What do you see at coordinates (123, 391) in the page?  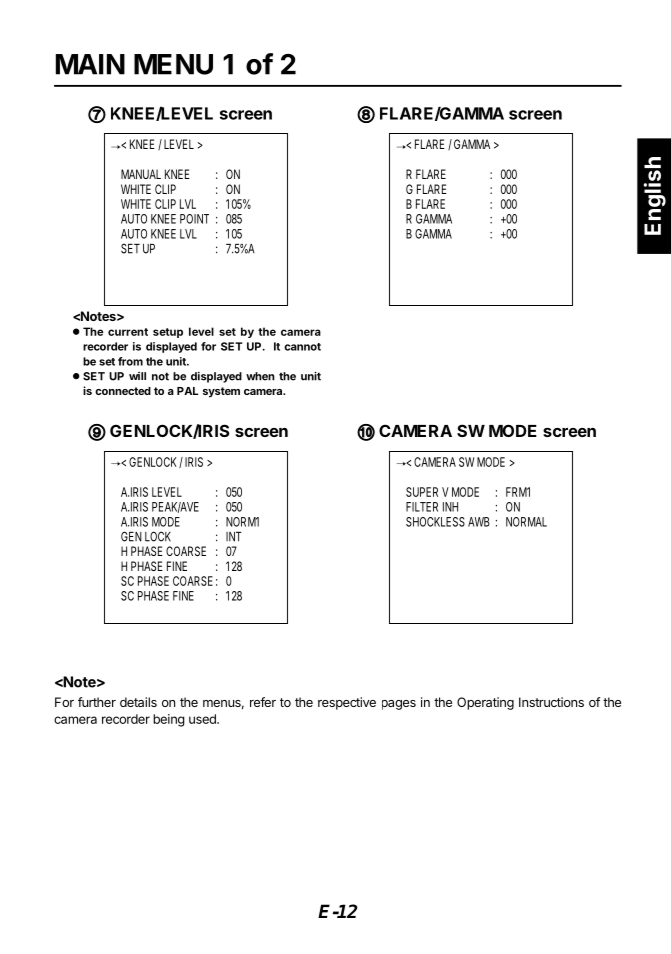 I see `connected` at bounding box center [123, 391].
